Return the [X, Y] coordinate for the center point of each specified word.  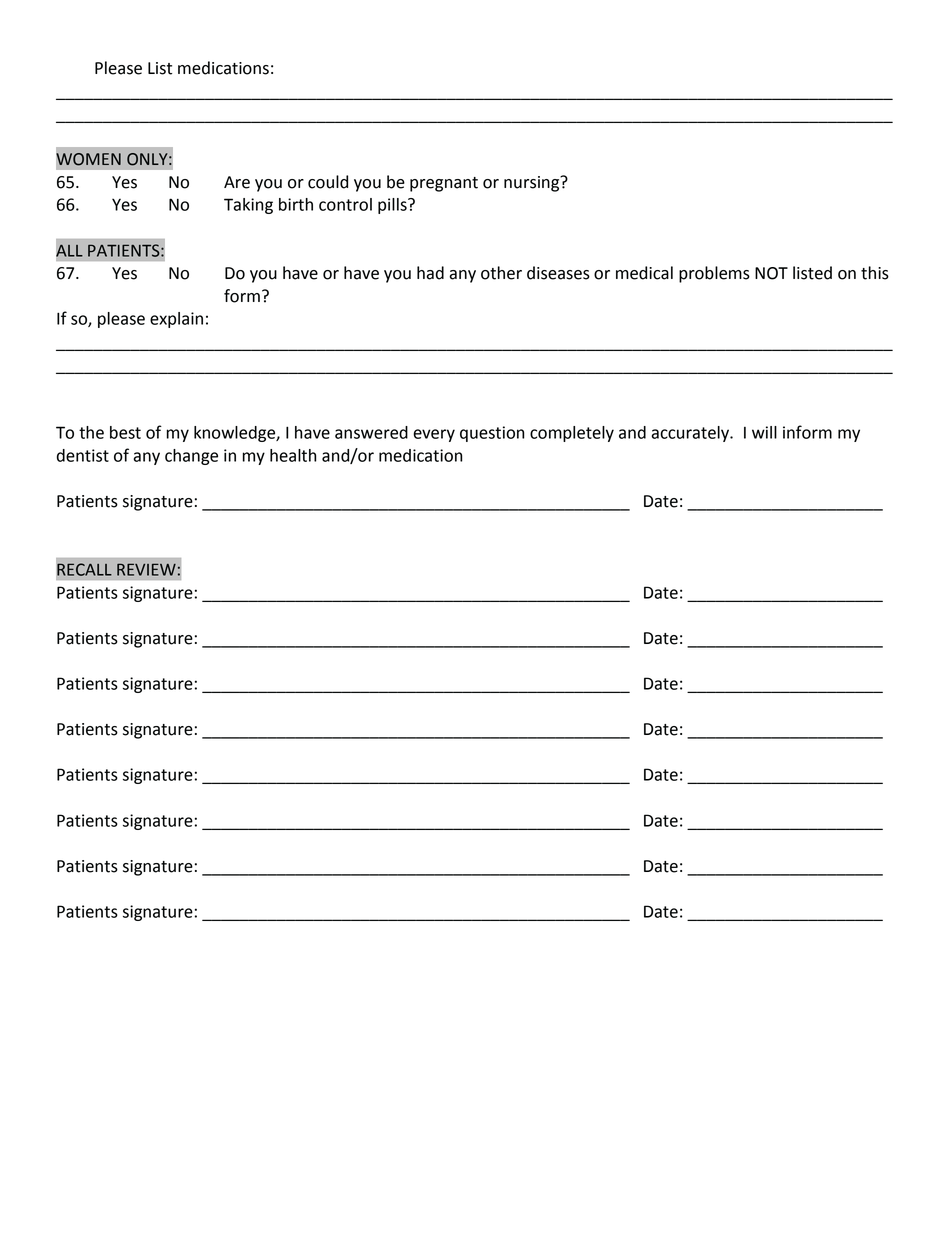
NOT [771, 273]
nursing [533, 184]
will [764, 432]
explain [176, 320]
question [492, 434]
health [293, 455]
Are [237, 182]
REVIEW [146, 569]
